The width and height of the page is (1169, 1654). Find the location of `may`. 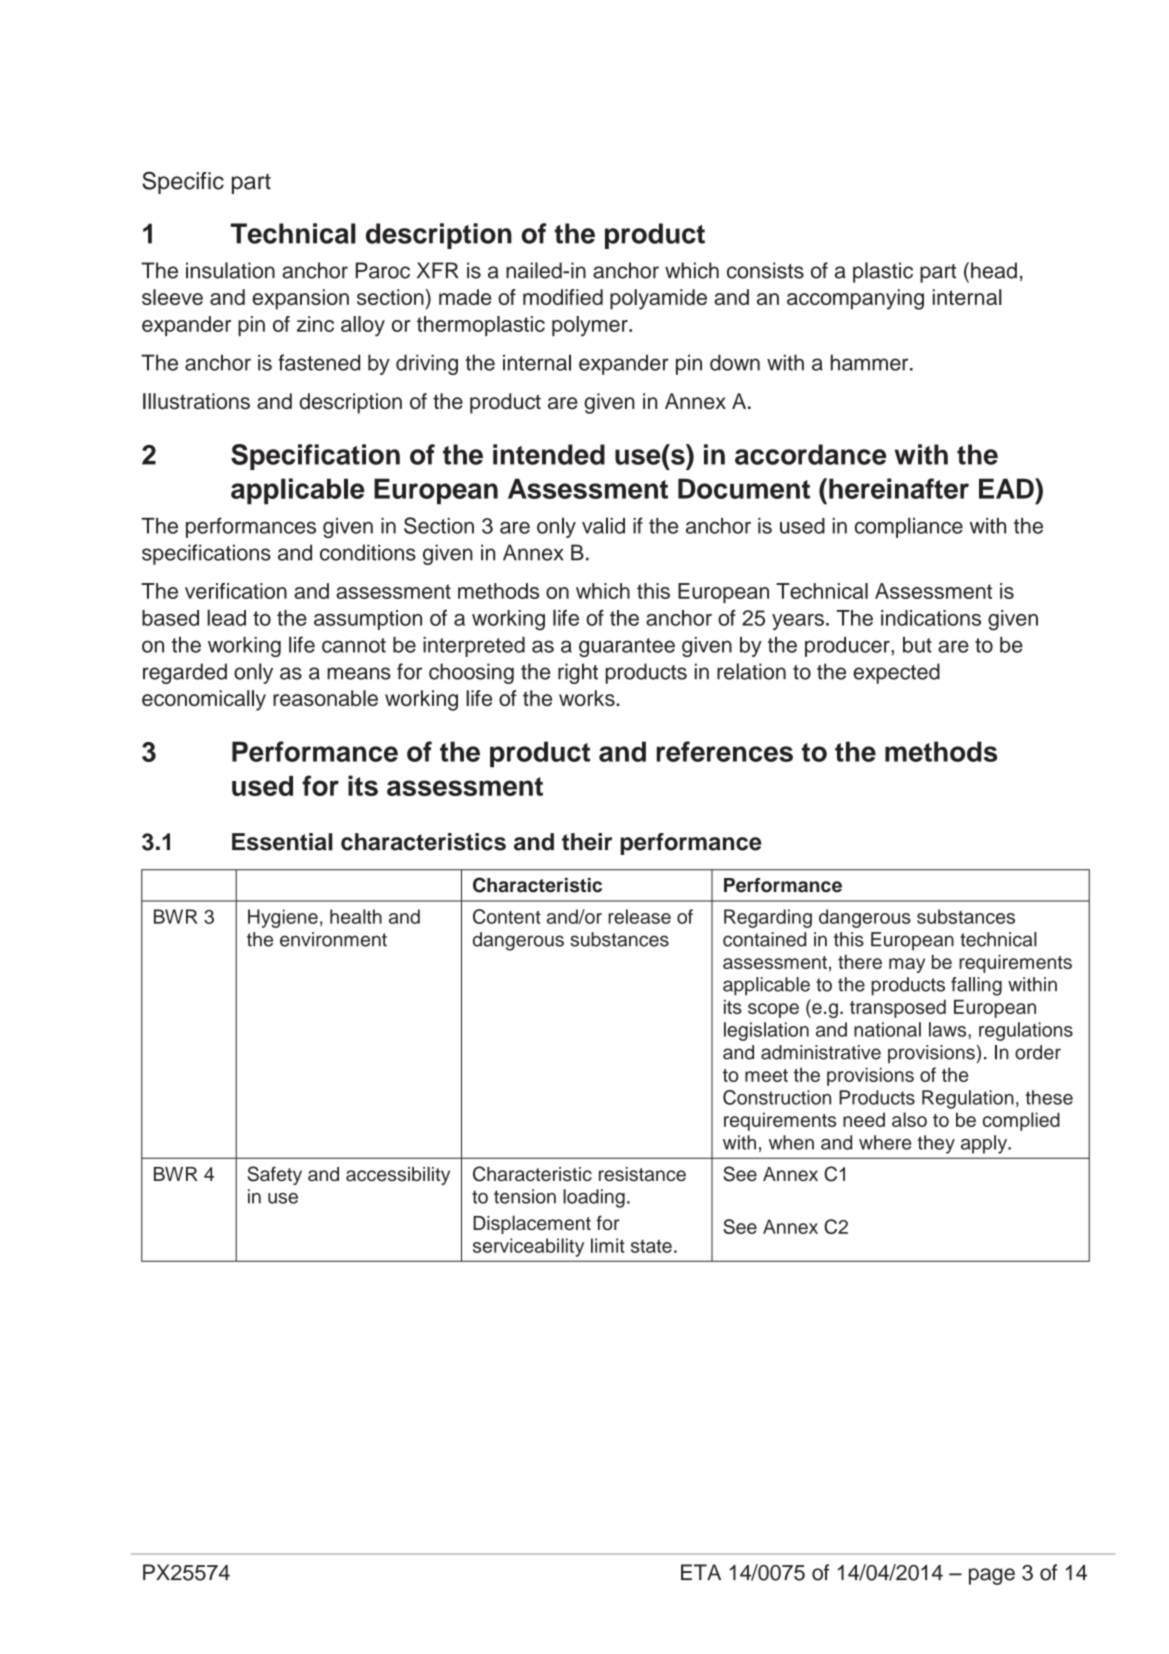

may is located at coordinates (907, 965).
